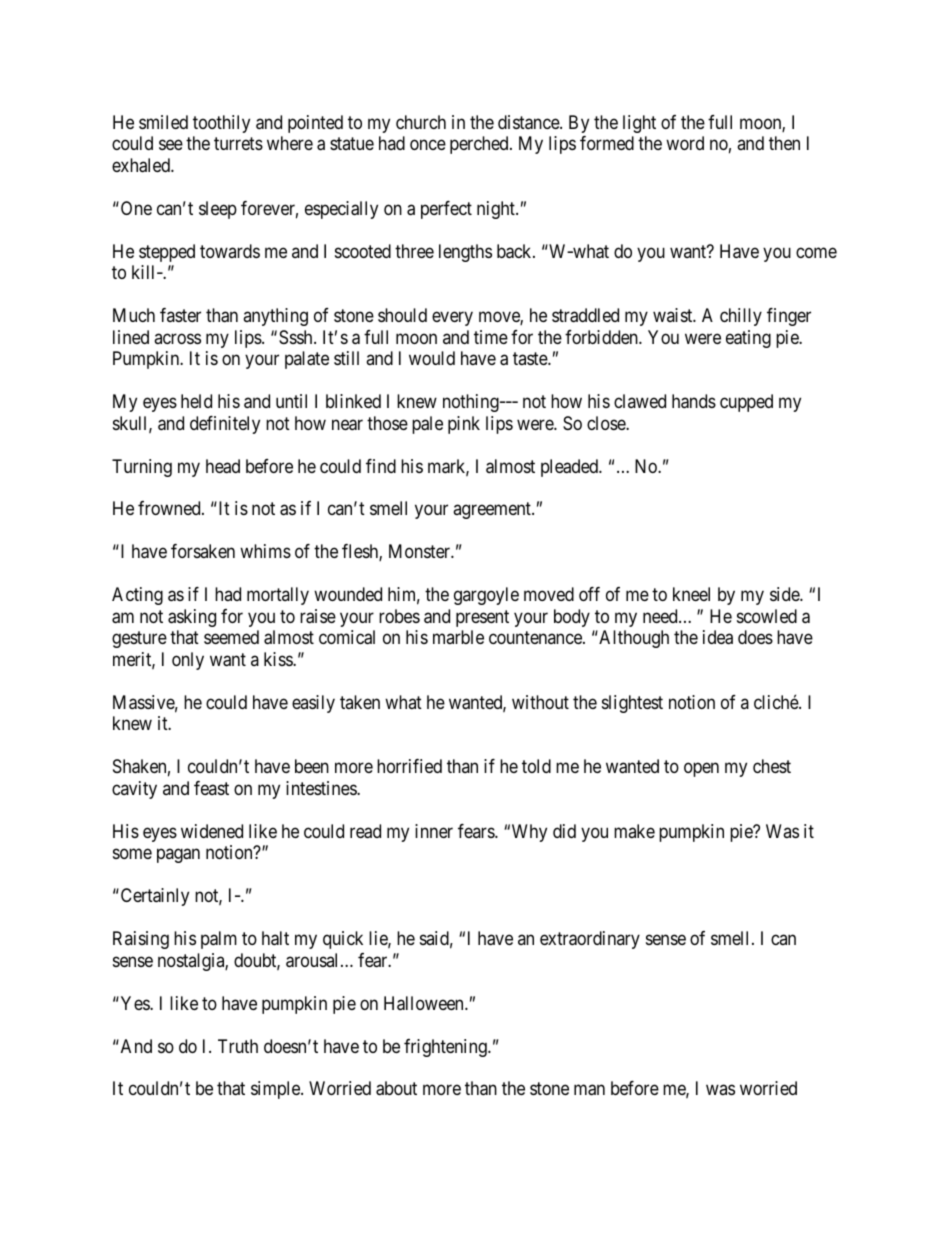 This screenshot has height=1233, width=952. I want to click on Truth, so click(238, 1046).
